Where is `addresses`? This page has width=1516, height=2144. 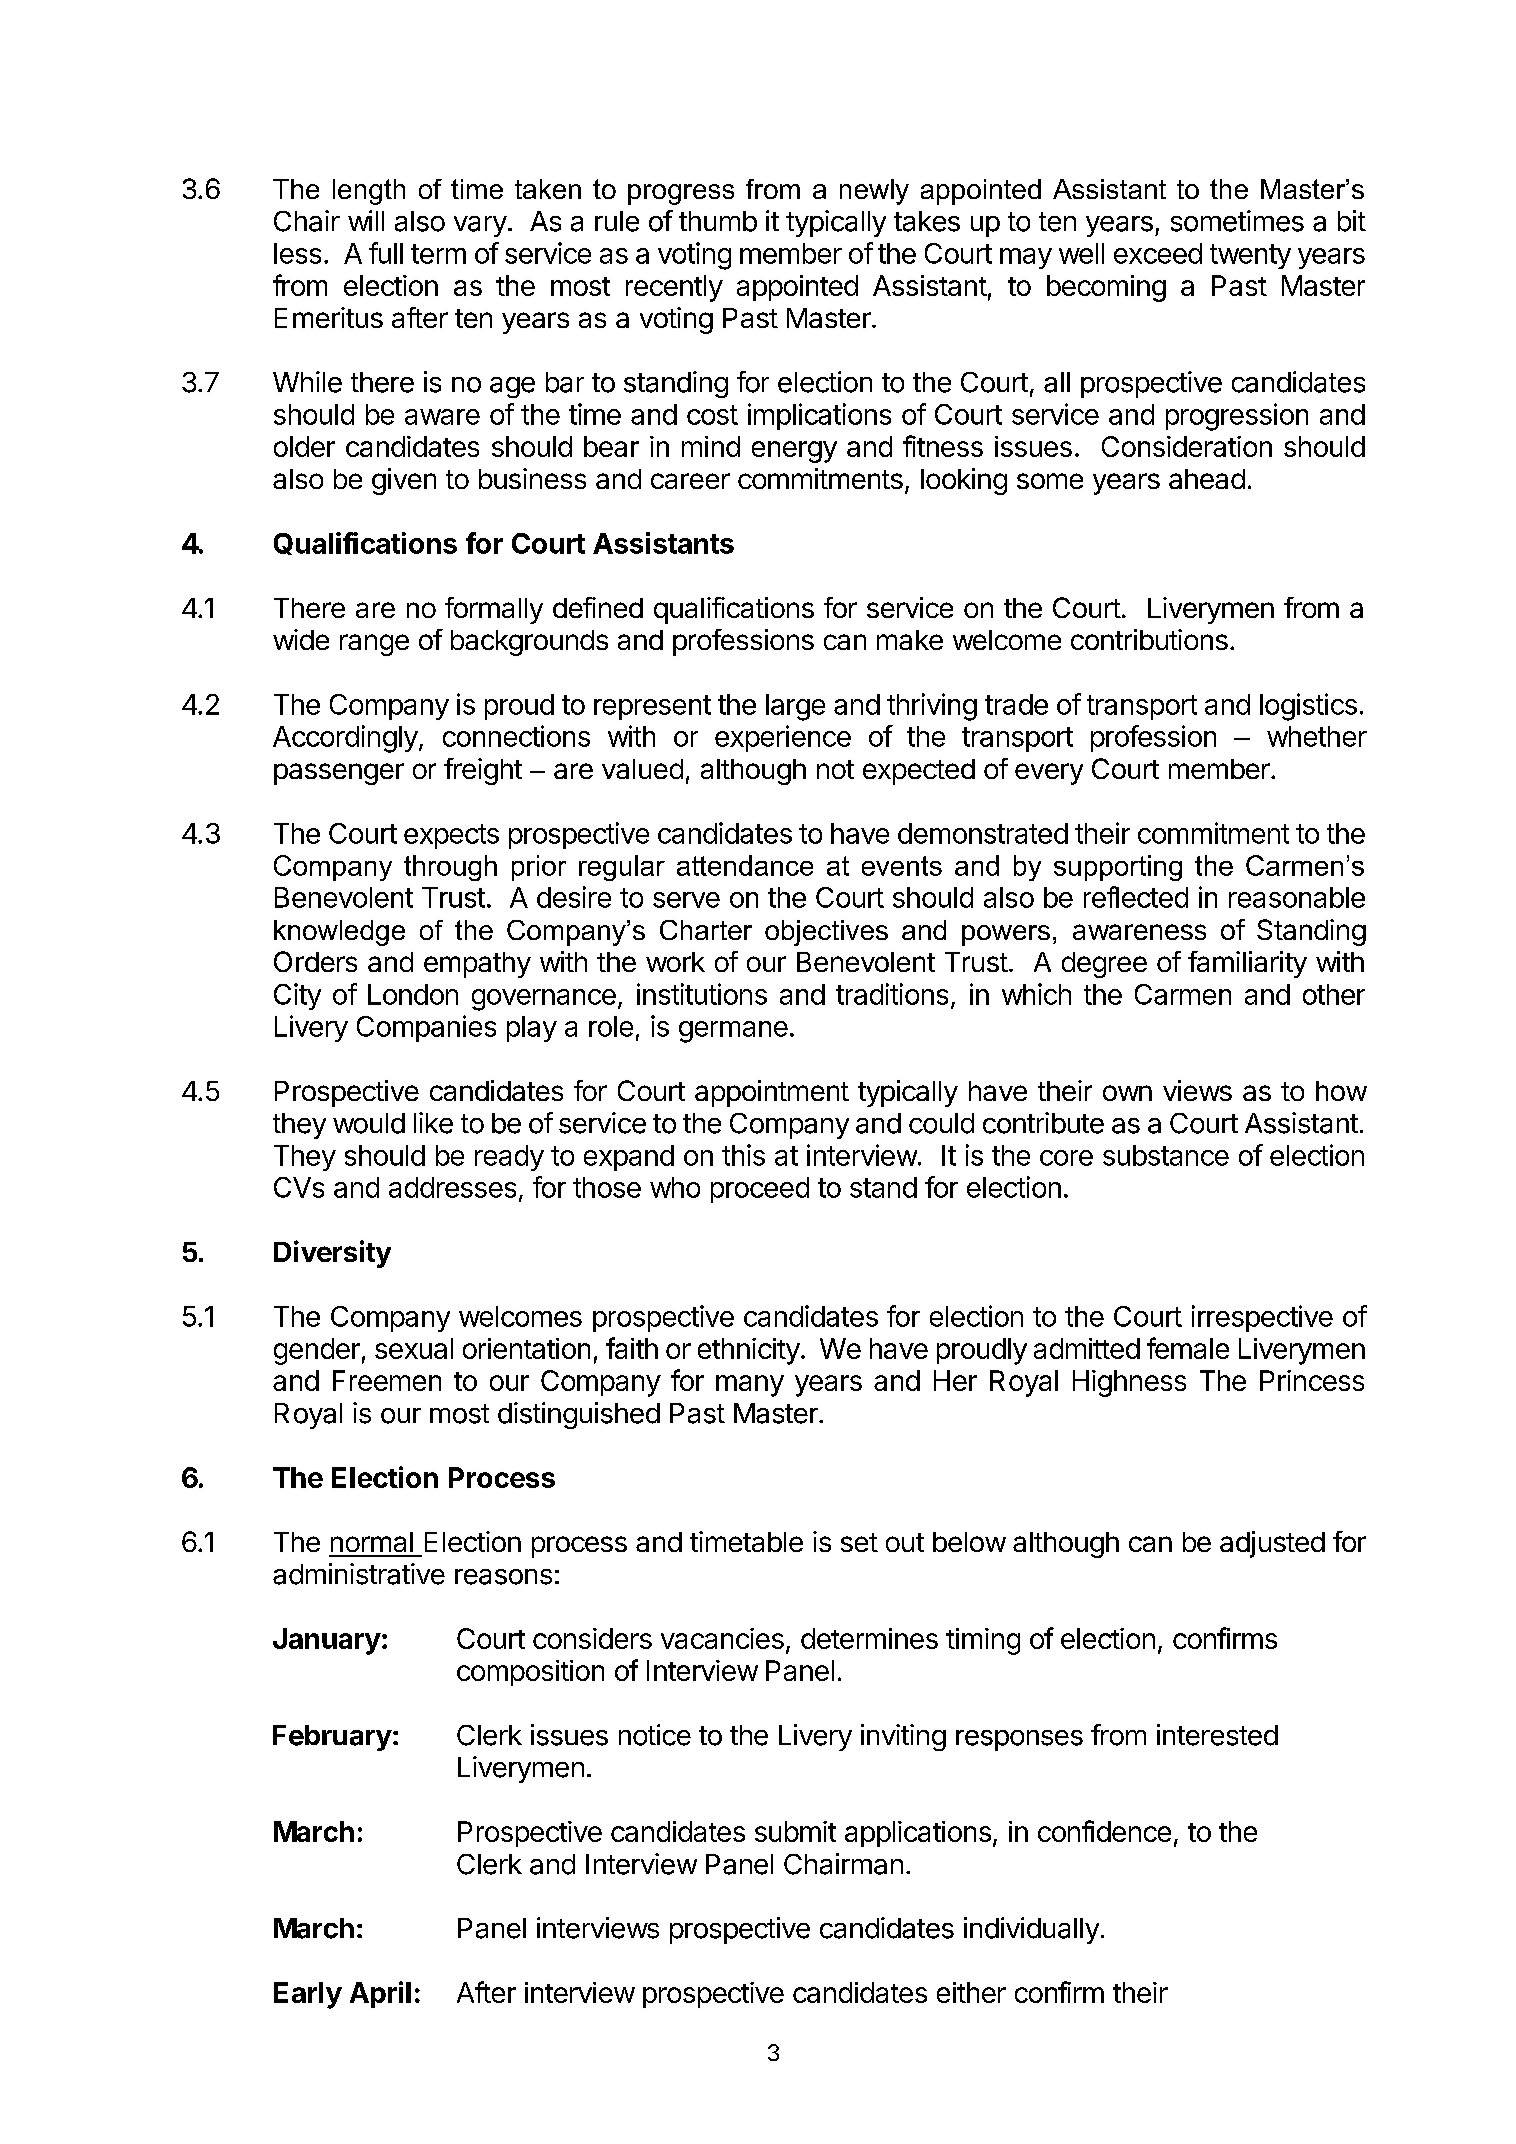 addresses is located at coordinates (452, 1187).
